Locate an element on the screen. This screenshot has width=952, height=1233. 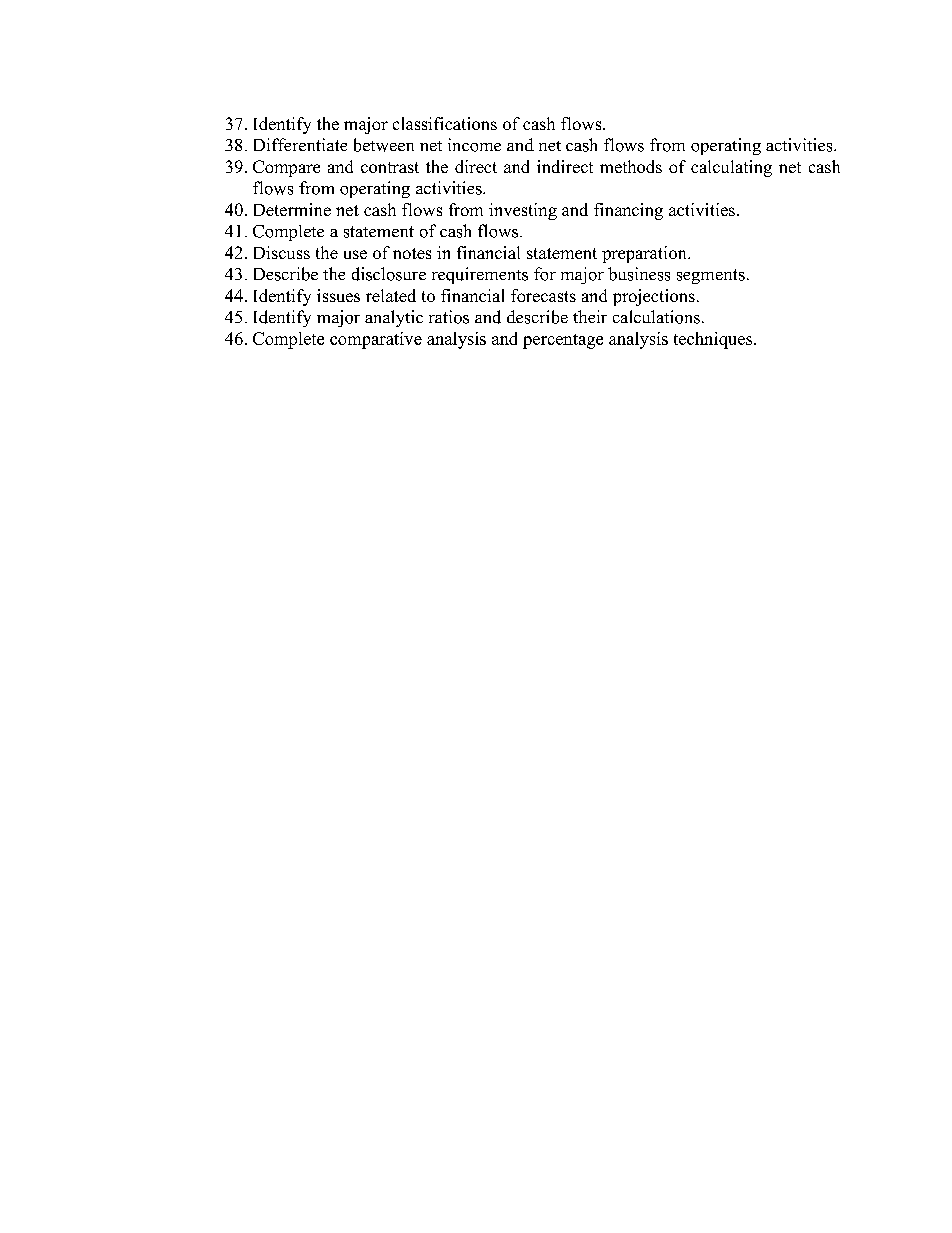
use is located at coordinates (355, 254).
